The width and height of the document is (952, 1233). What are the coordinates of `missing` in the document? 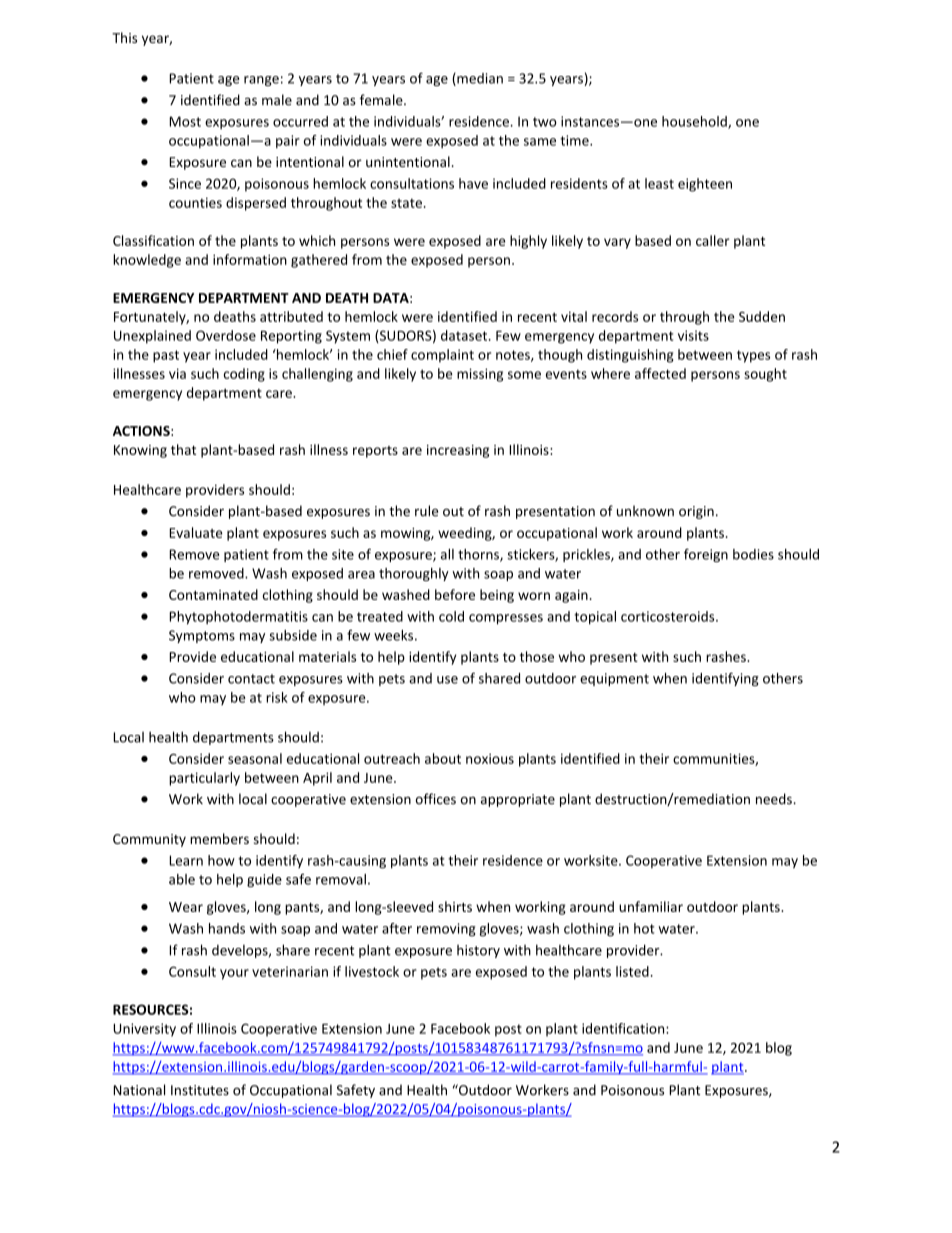 It's located at (480, 375).
